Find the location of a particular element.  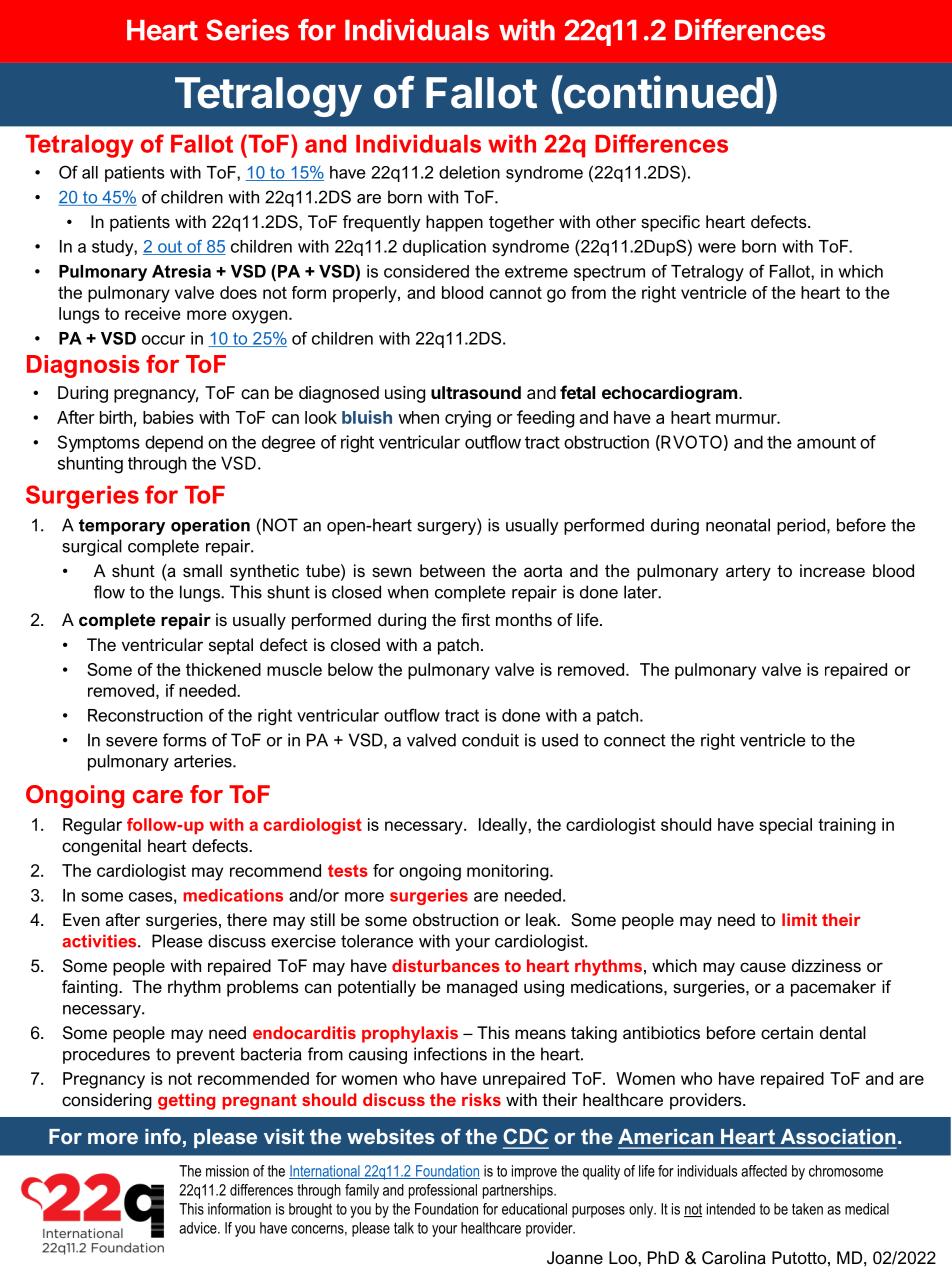

first is located at coordinates (475, 619).
